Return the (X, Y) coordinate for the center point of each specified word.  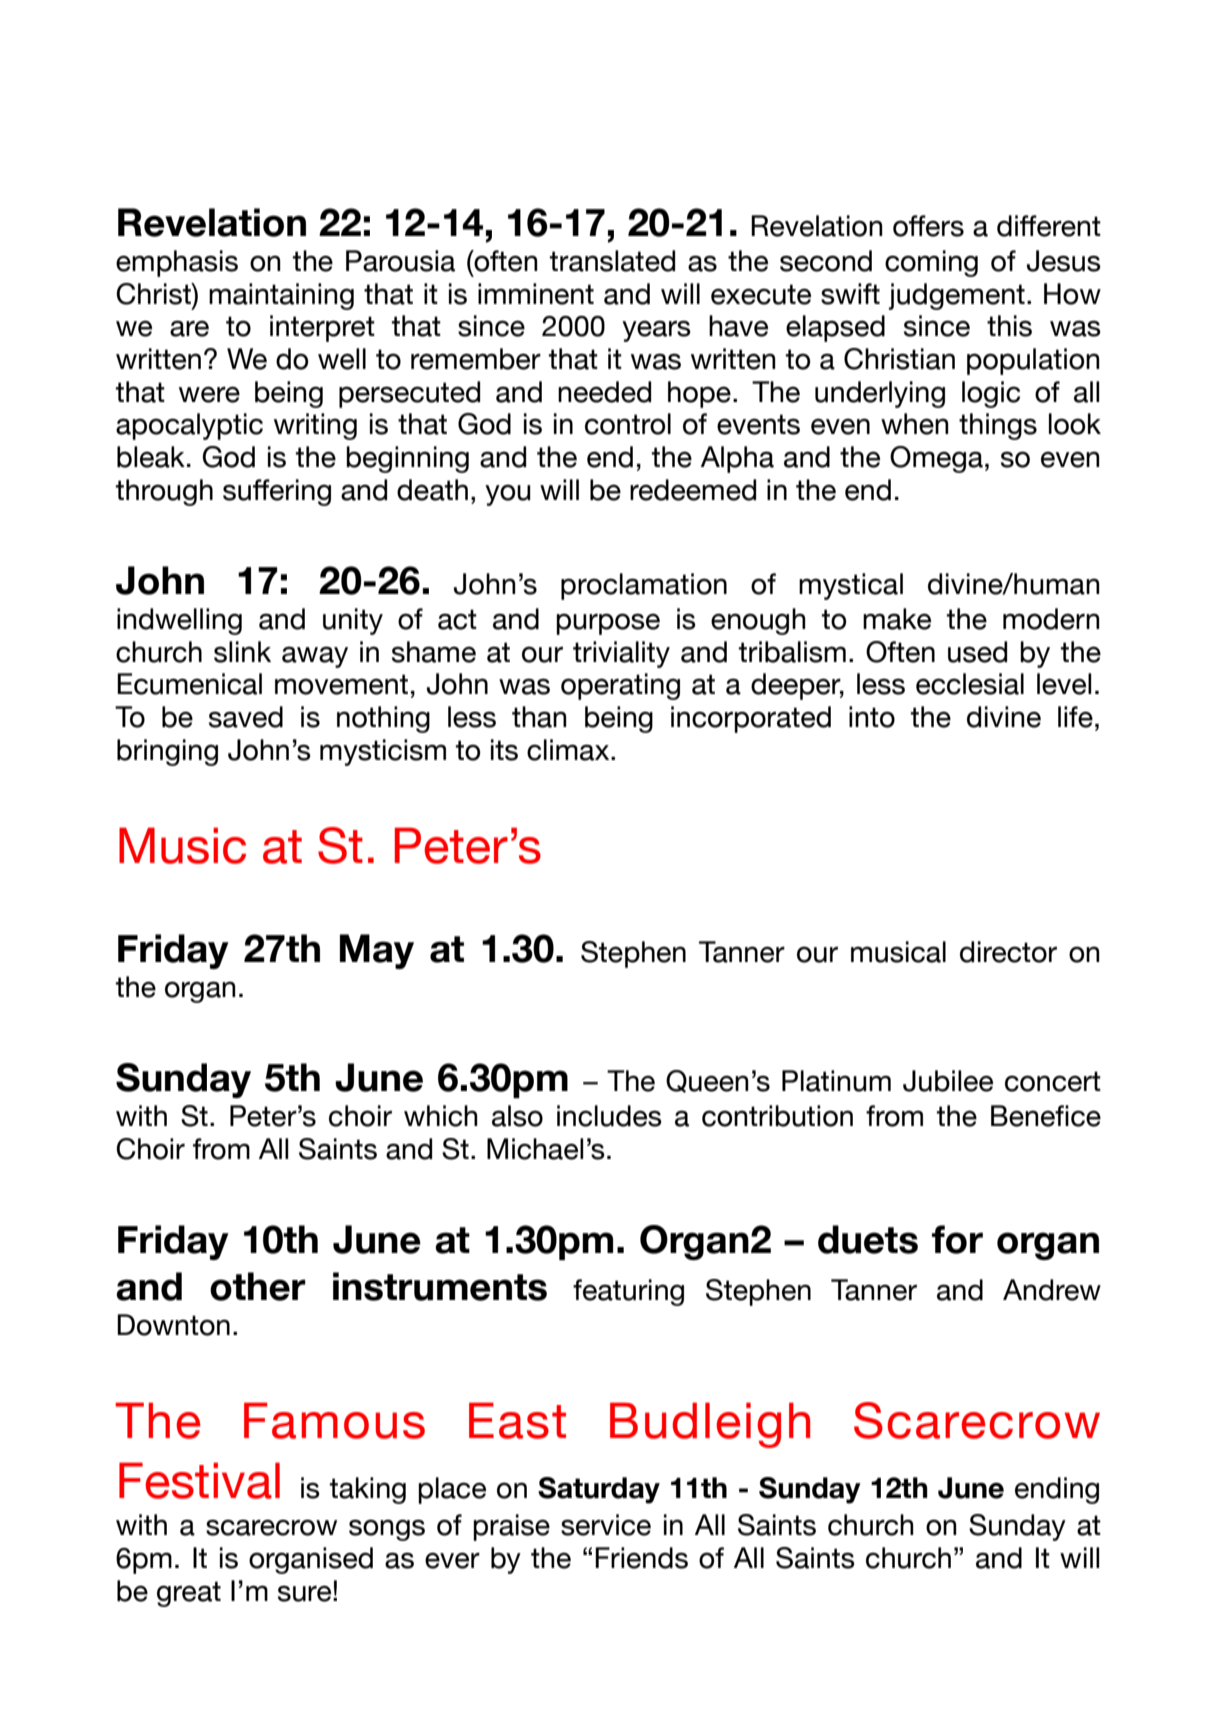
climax (569, 750)
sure (306, 1593)
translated (612, 261)
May (377, 951)
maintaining (281, 296)
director (1008, 952)
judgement (957, 296)
